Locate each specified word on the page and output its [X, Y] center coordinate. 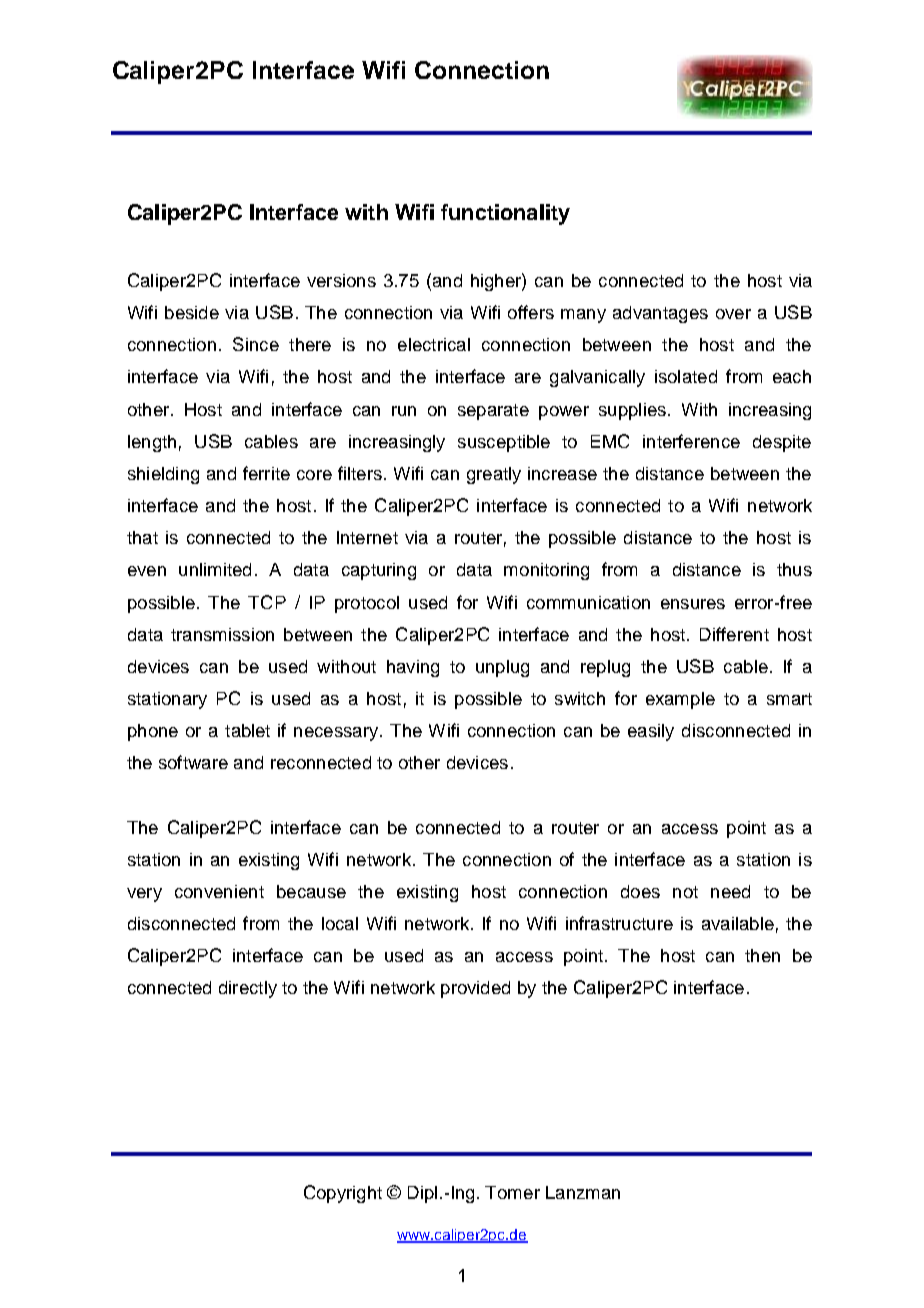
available [738, 923]
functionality [505, 214]
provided [475, 989]
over [733, 314]
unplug [502, 668]
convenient [219, 891]
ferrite [266, 473]
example [680, 700]
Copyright [343, 1194]
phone [153, 732]
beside [192, 312]
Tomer [512, 1192]
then [762, 955]
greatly [494, 475]
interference [691, 441]
